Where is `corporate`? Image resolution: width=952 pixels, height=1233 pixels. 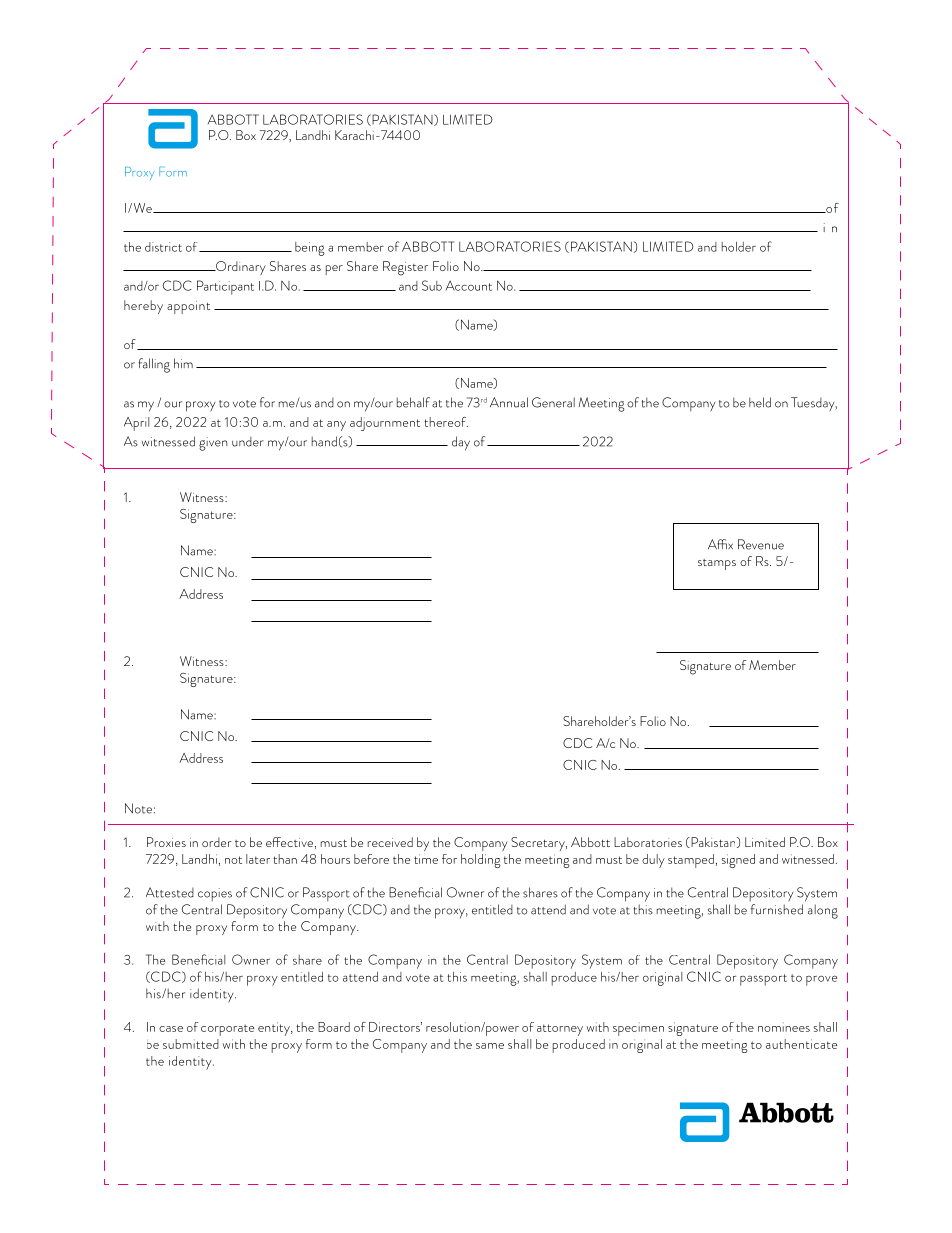 corporate is located at coordinates (227, 1030).
